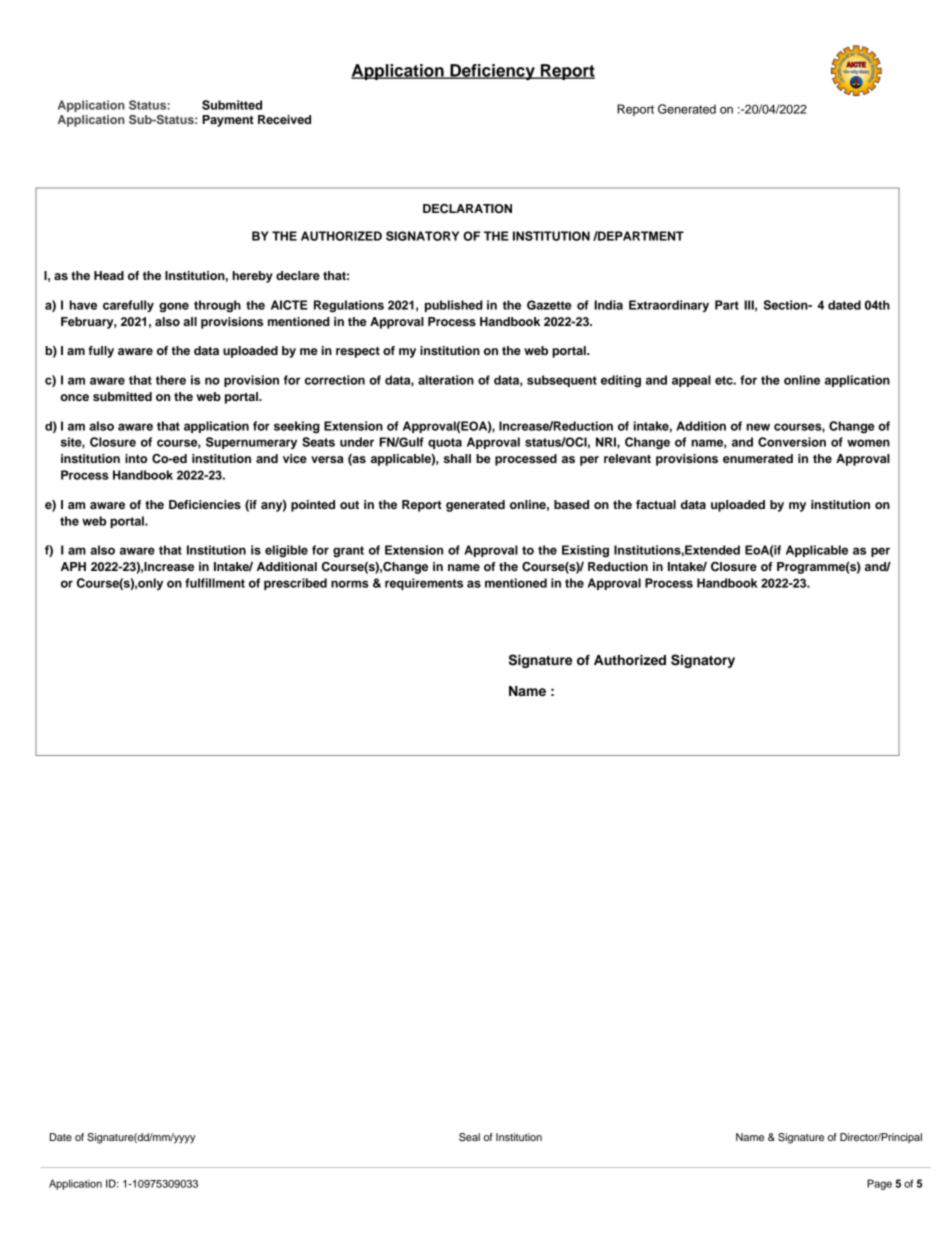  I want to click on Extraordinary, so click(669, 306).
